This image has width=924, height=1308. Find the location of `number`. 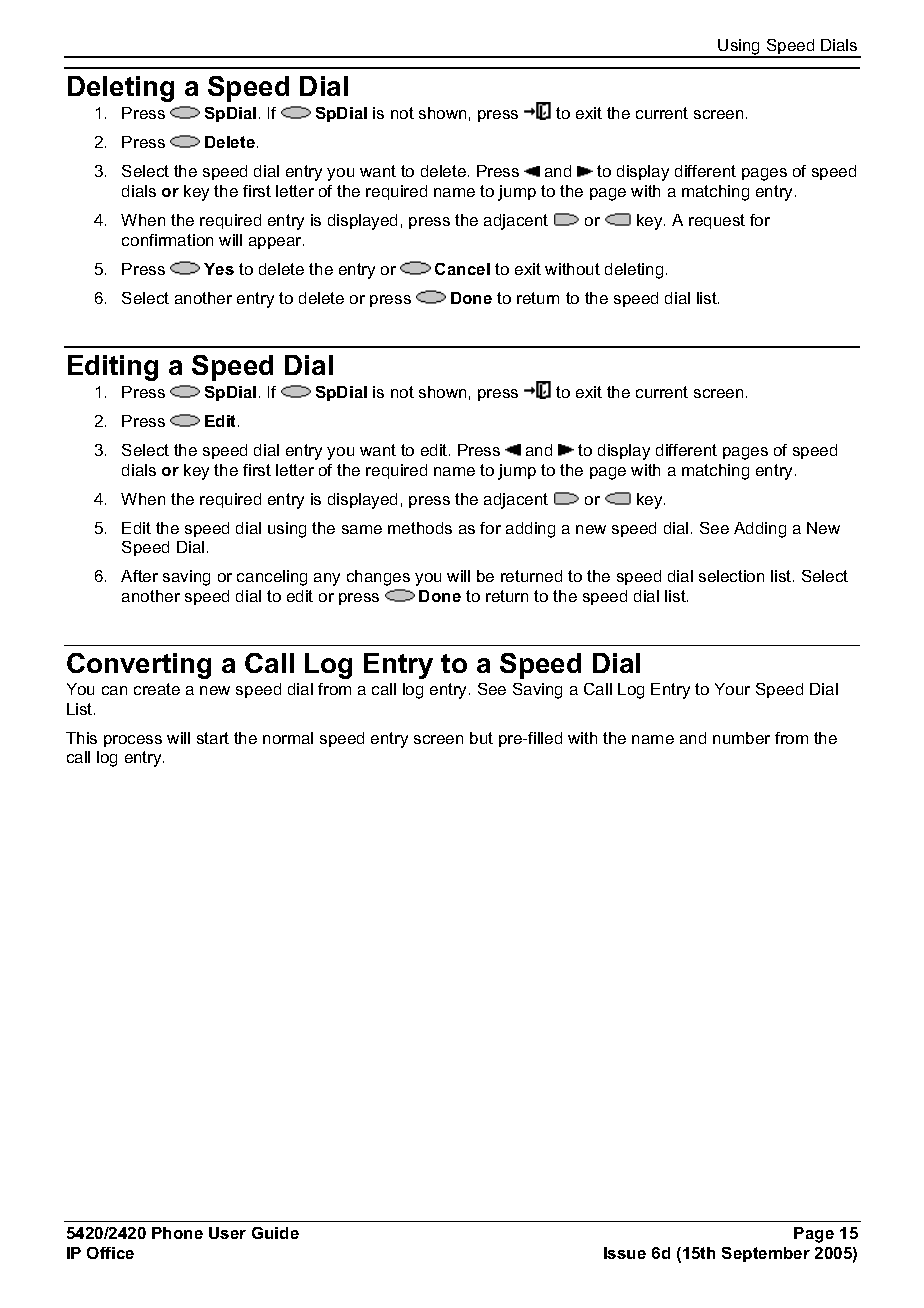

number is located at coordinates (741, 738).
